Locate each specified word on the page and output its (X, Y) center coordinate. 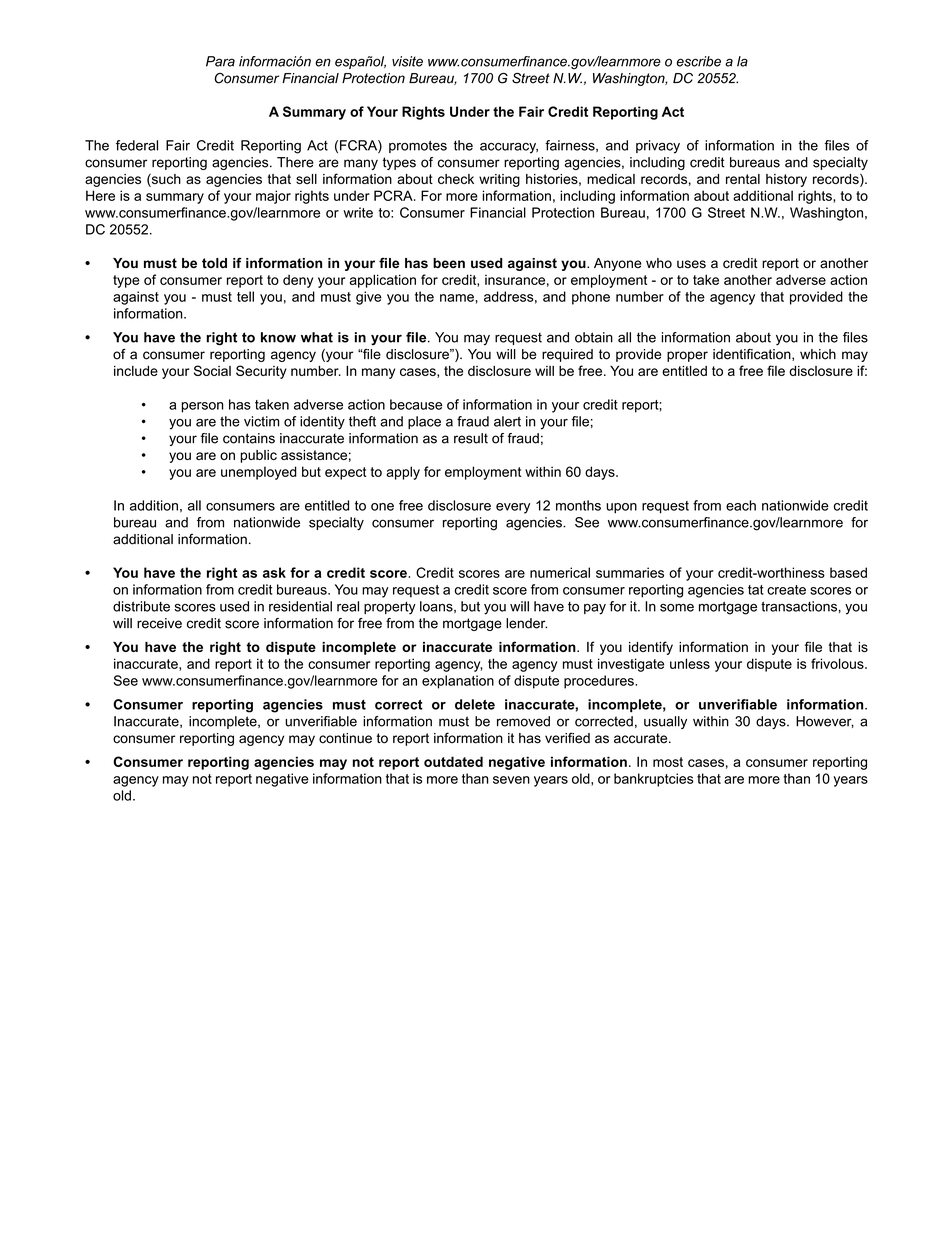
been (449, 263)
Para (220, 61)
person (202, 407)
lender (526, 623)
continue (345, 738)
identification (753, 355)
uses (691, 264)
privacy (658, 147)
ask (274, 572)
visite (407, 61)
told (214, 263)
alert (507, 421)
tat (756, 590)
